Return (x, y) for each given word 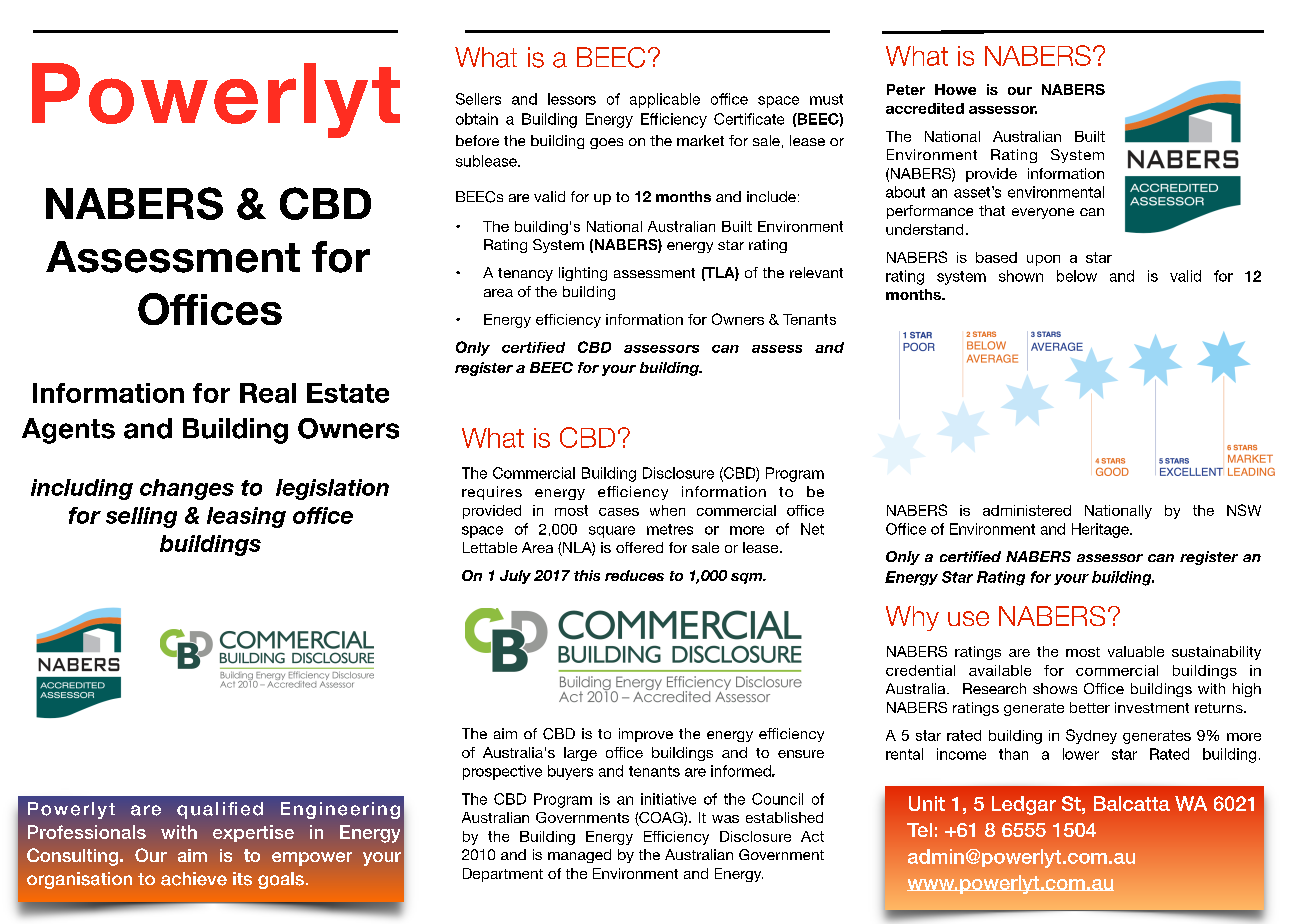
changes (187, 489)
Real (268, 393)
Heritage (1101, 530)
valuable (1136, 651)
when (667, 510)
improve (646, 735)
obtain (477, 119)
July (515, 577)
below (1077, 276)
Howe (955, 89)
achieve (194, 879)
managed (579, 856)
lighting (583, 274)
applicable (665, 100)
